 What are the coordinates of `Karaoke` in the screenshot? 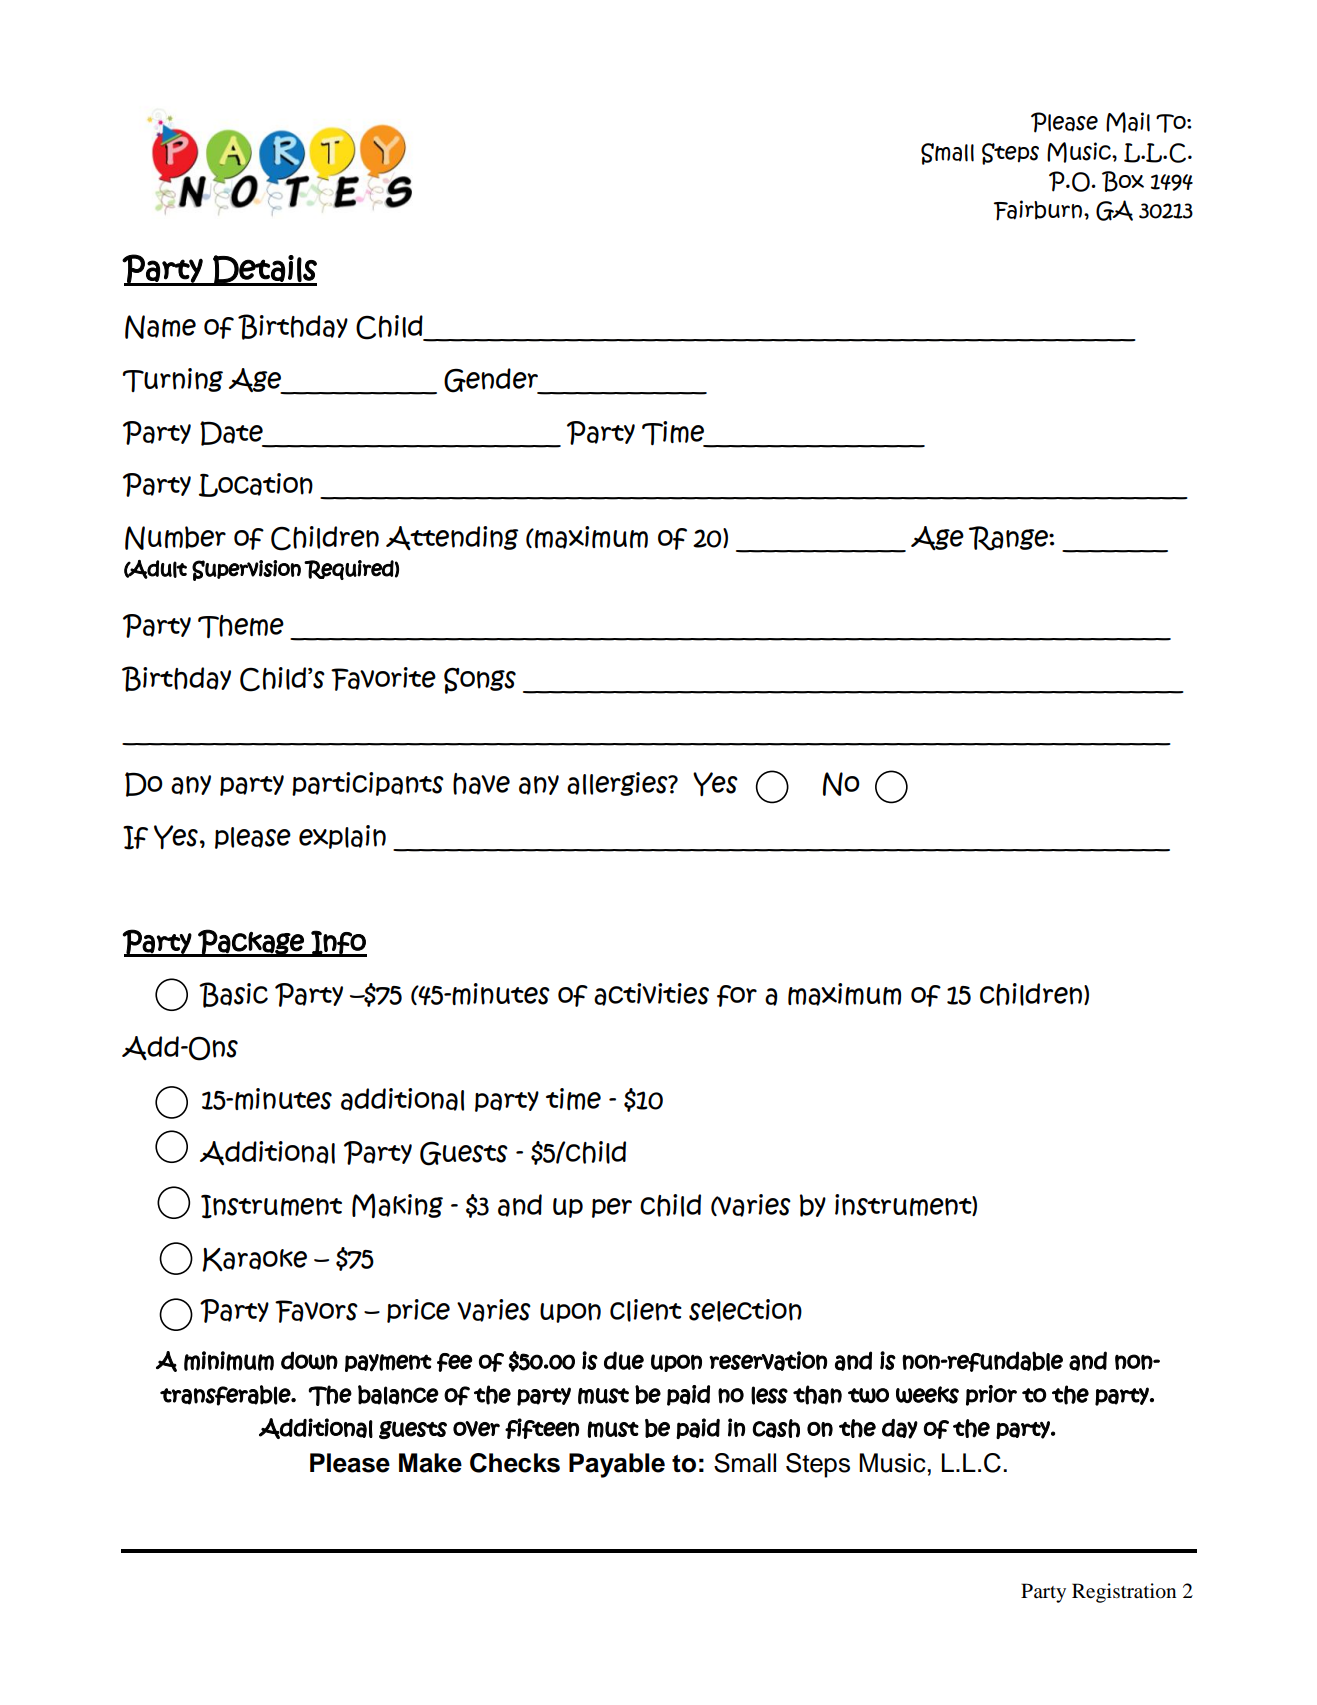 It's located at (254, 1260).
